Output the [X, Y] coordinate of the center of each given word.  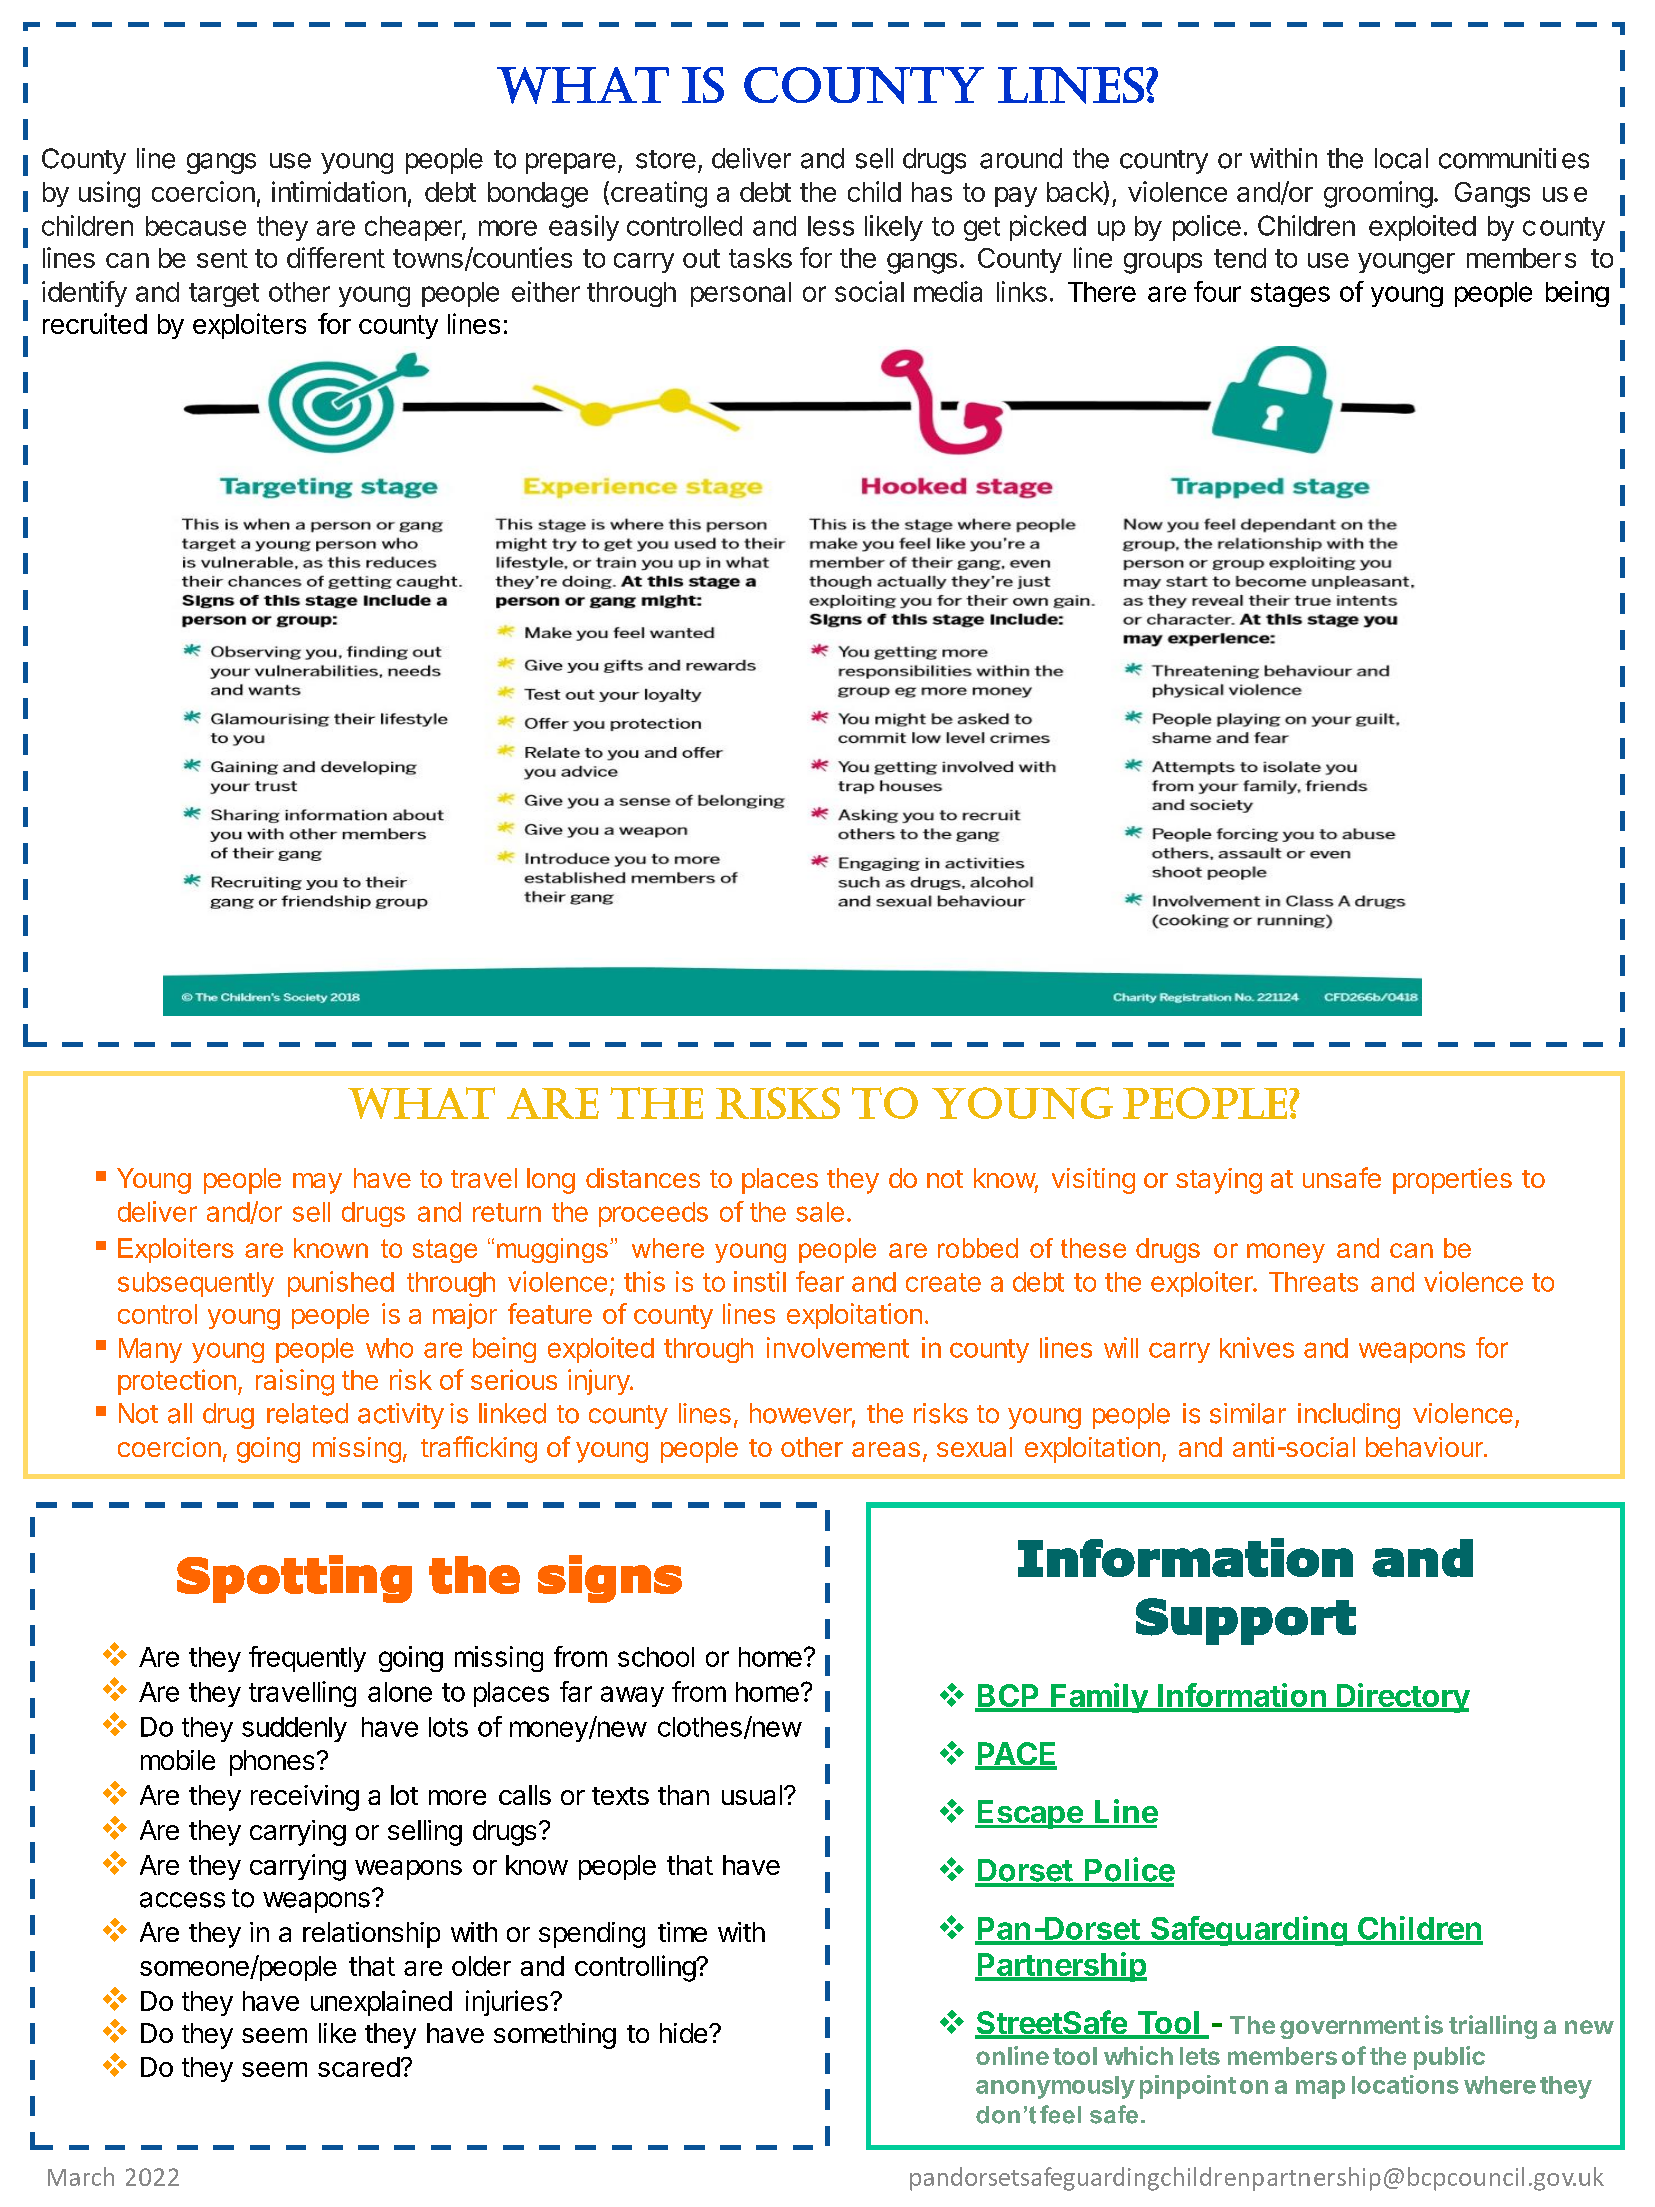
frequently [307, 1659]
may [317, 1183]
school [656, 1657]
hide [683, 2033]
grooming [1378, 194]
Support [1246, 1621]
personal [741, 294]
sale [820, 1212]
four [1217, 291]
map [1320, 2089]
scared [359, 2067]
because [196, 226]
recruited [95, 323]
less [831, 226]
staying [1219, 1181]
